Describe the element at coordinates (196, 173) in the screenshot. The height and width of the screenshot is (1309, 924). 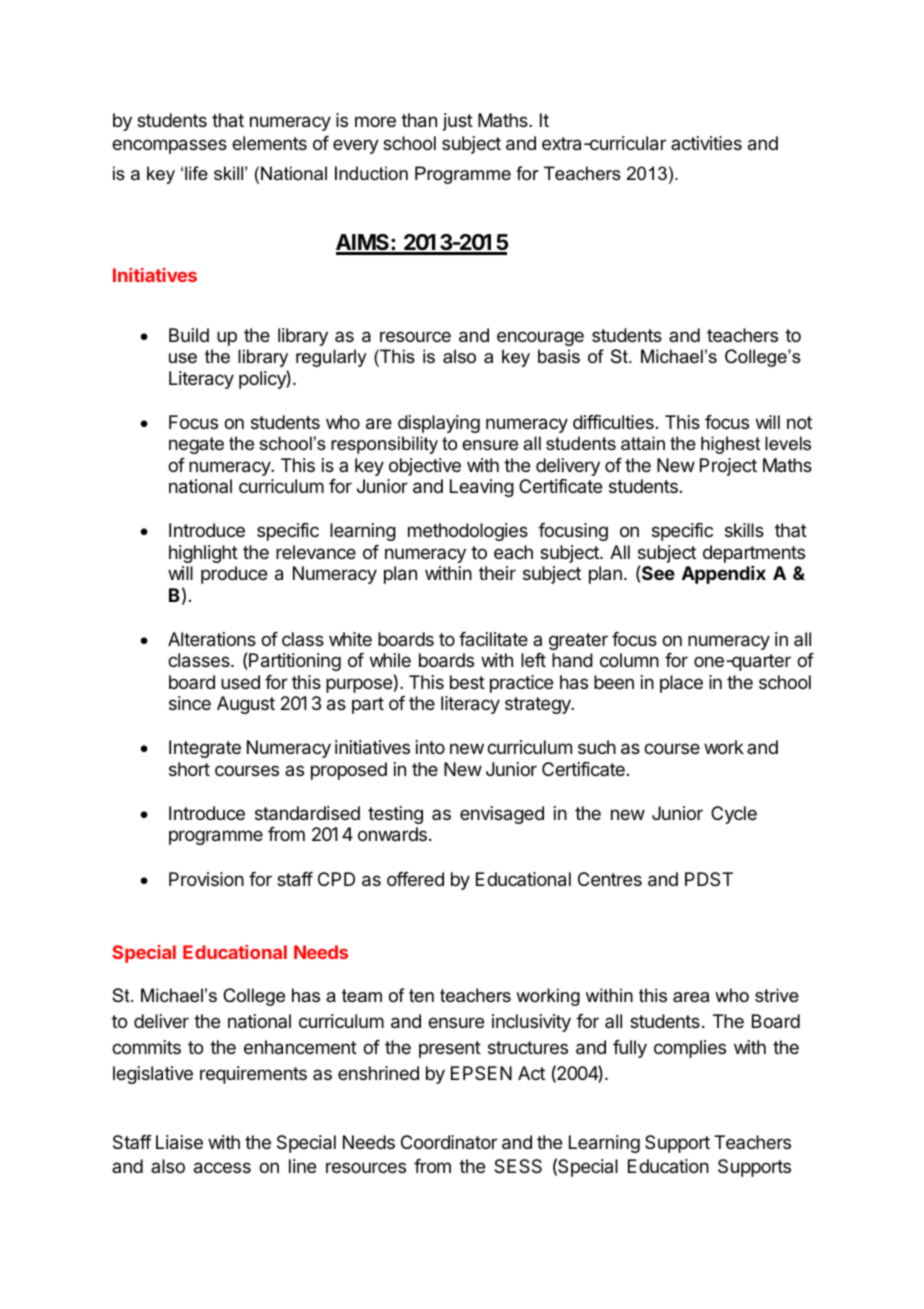
I see `life` at that location.
